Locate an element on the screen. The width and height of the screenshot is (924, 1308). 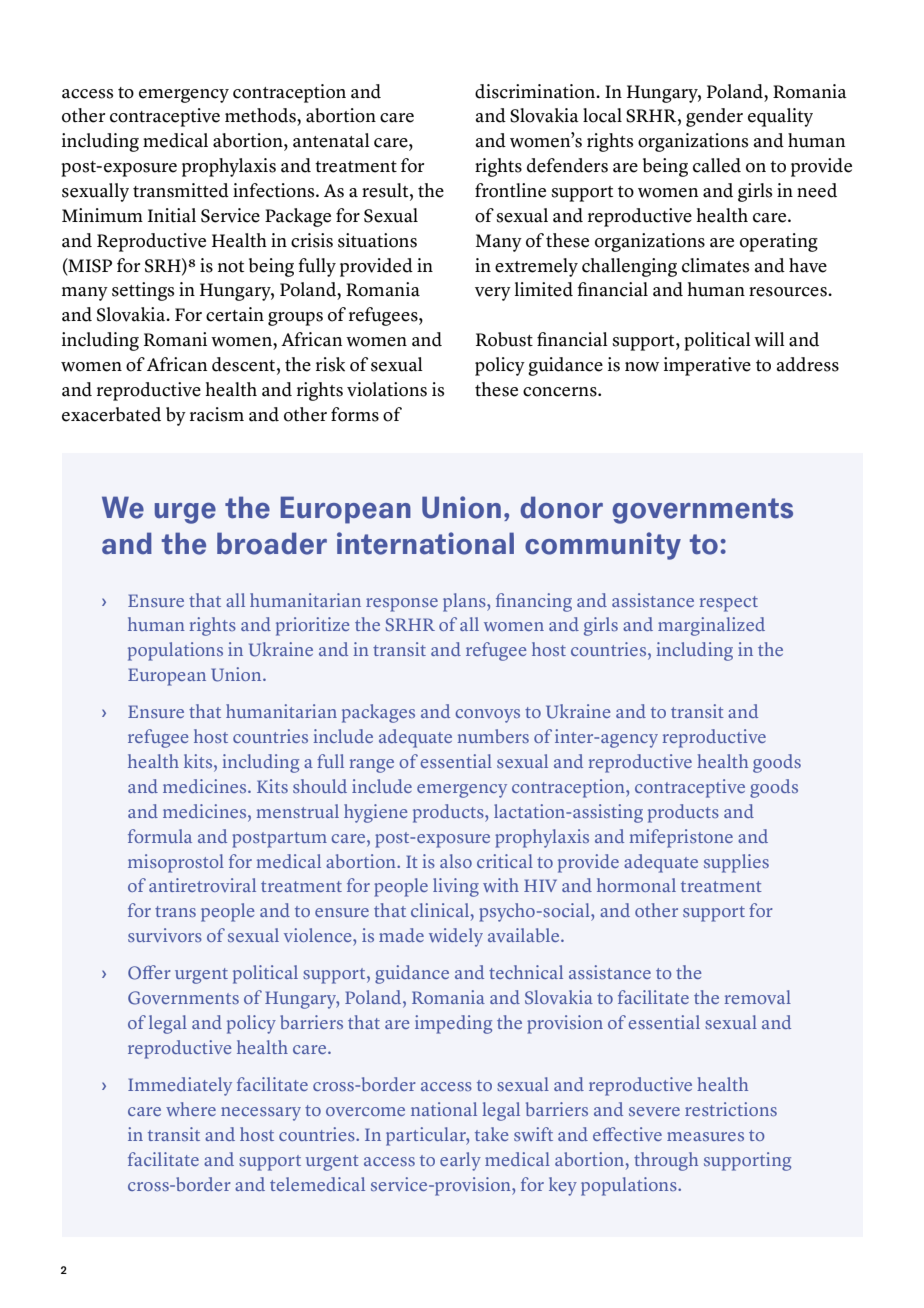
where is located at coordinates (191, 1109).
